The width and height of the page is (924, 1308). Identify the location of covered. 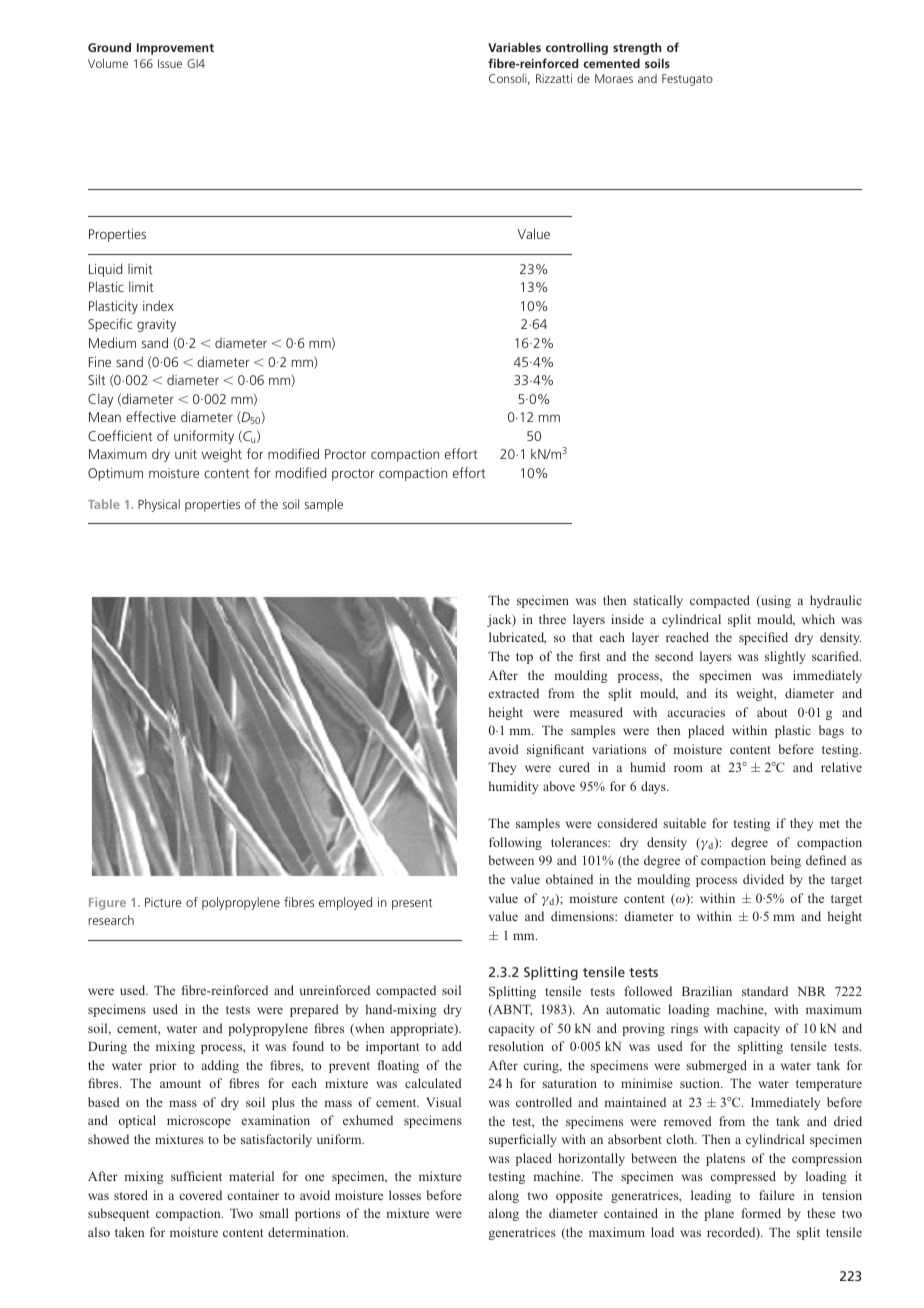
(201, 1195).
